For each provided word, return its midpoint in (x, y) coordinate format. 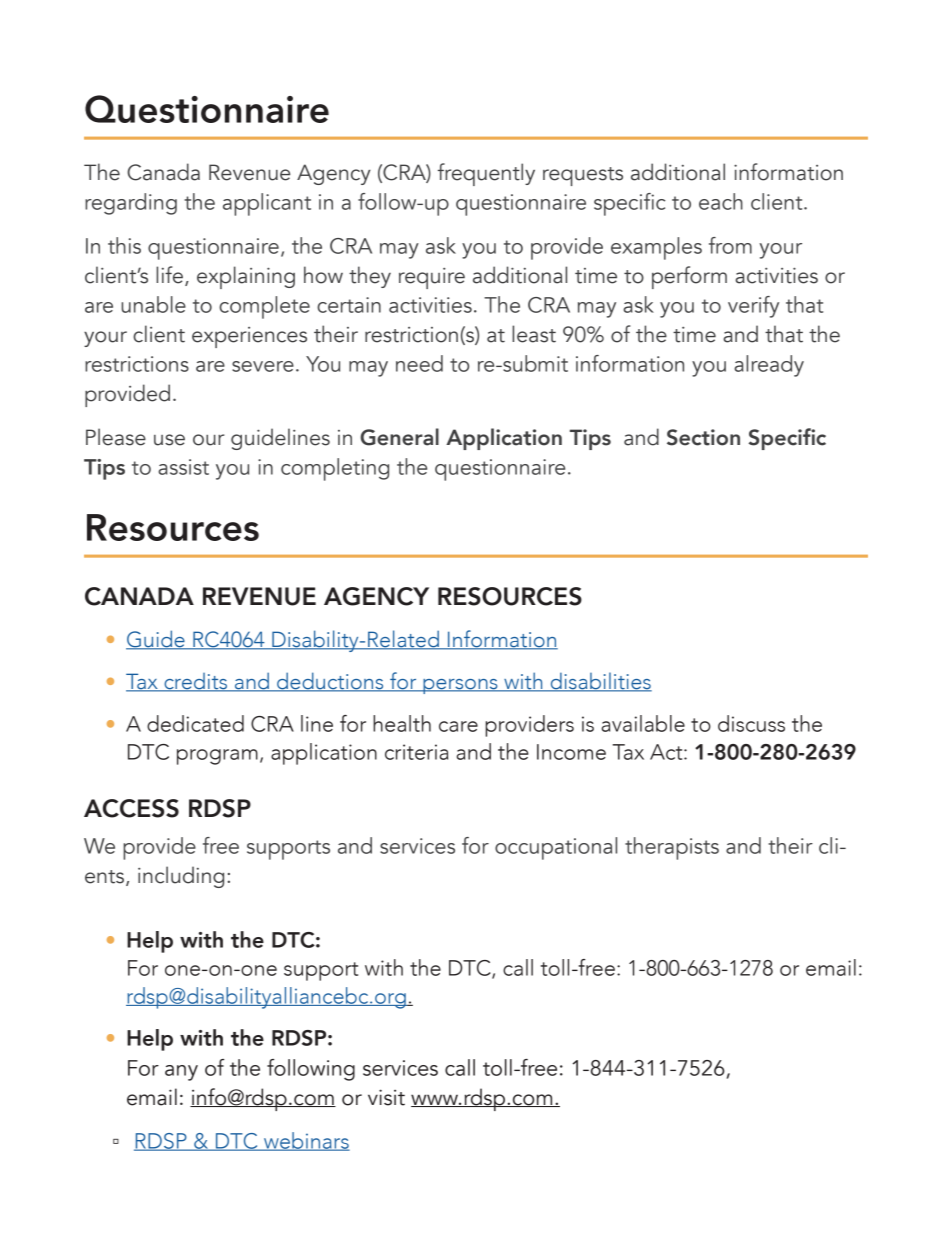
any (181, 1073)
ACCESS (131, 808)
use (169, 440)
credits (196, 682)
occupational (556, 848)
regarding (131, 204)
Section (703, 437)
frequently (486, 174)
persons (460, 686)
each (721, 201)
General (399, 437)
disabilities (600, 682)
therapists (672, 848)
